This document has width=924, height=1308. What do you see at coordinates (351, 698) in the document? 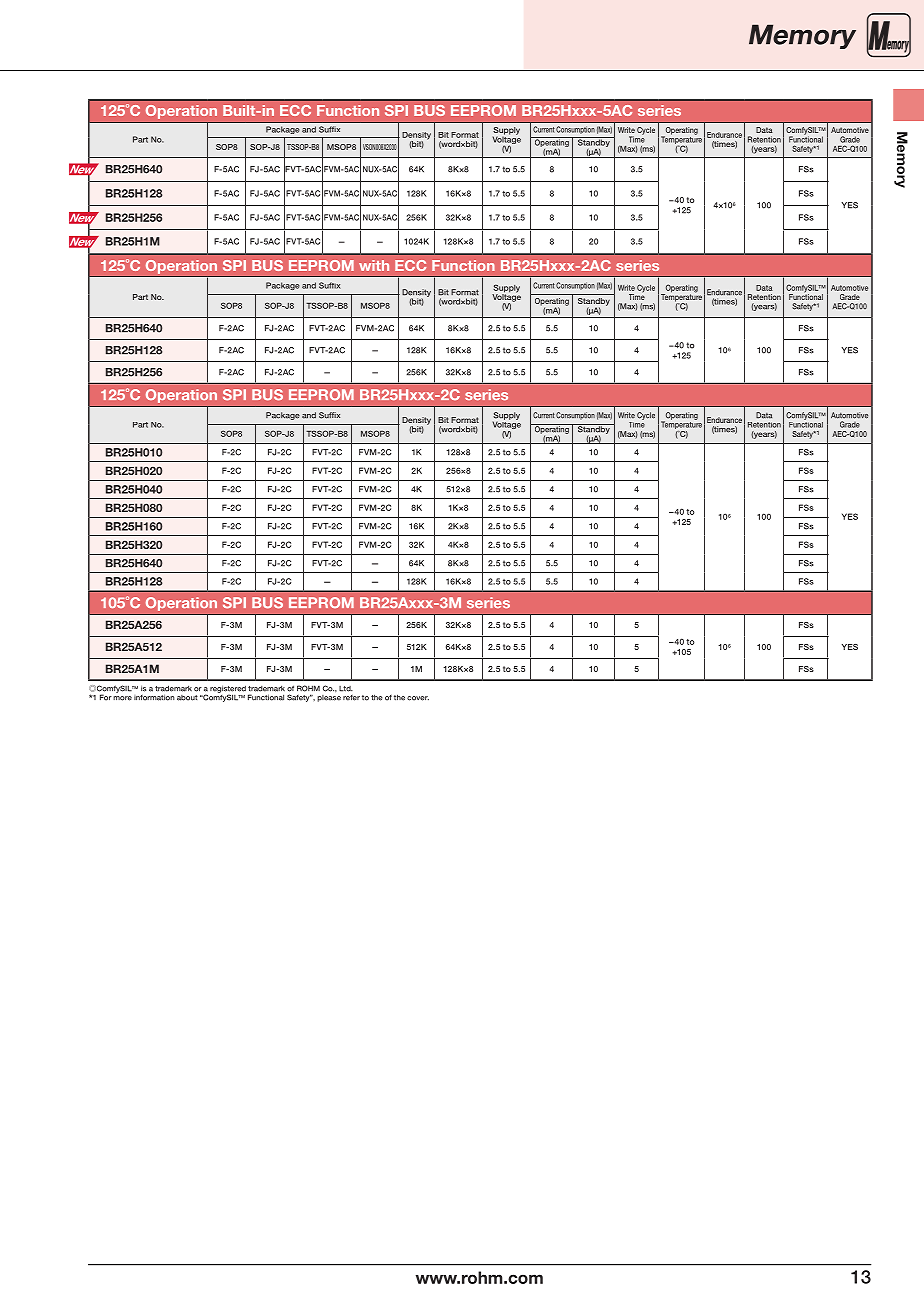
I see `refer` at bounding box center [351, 698].
